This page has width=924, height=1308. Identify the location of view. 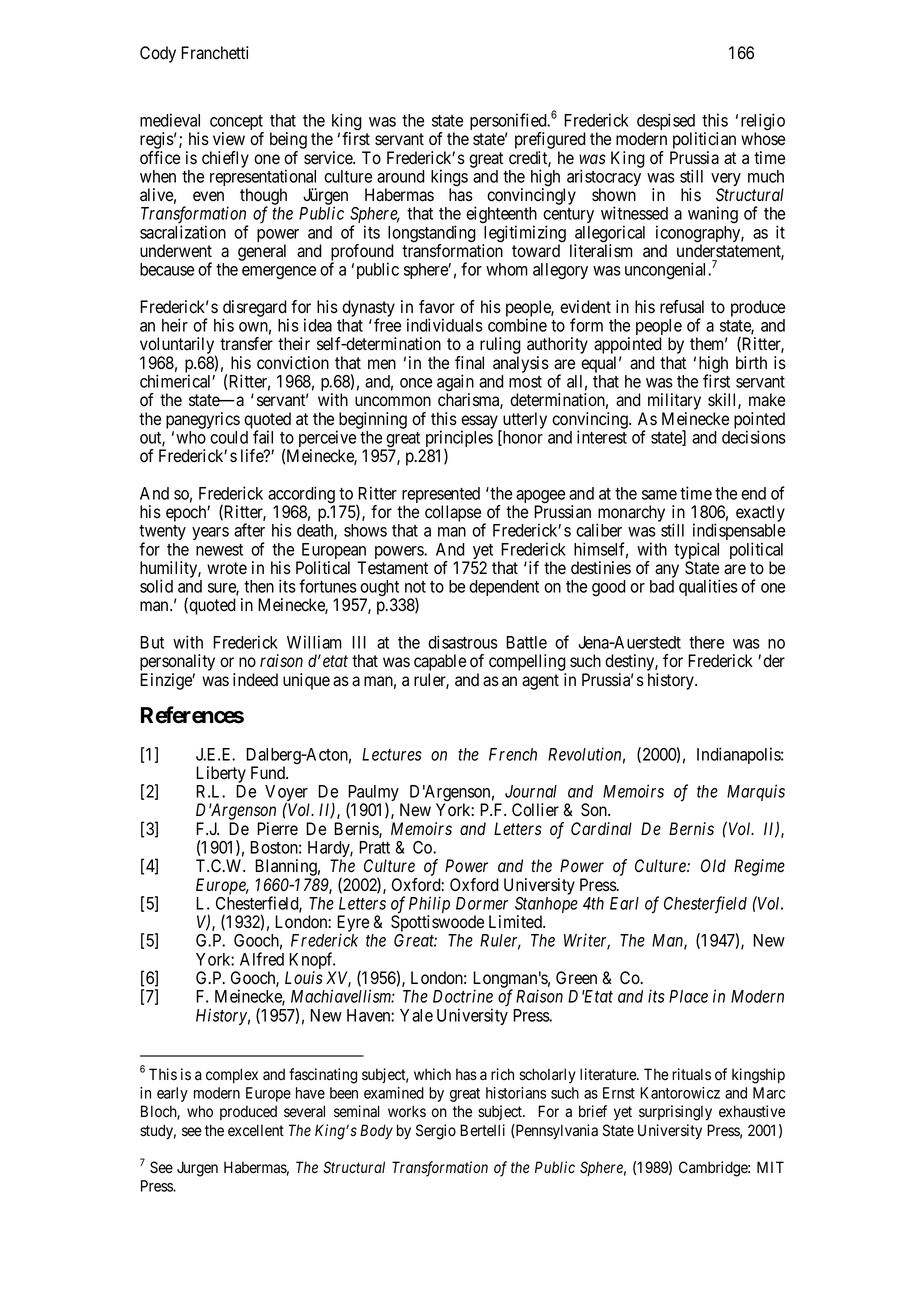
(229, 139).
